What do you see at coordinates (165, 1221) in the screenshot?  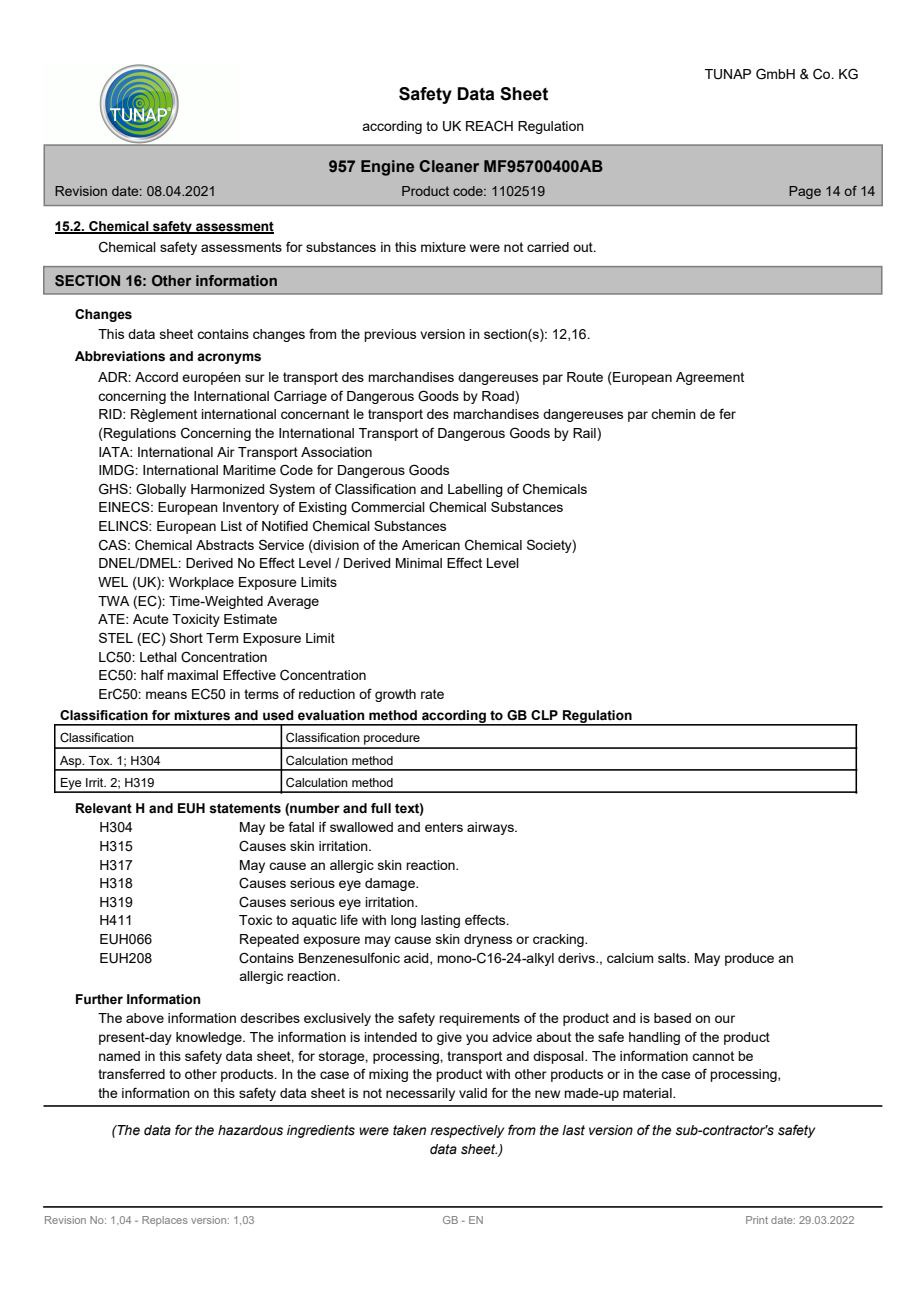 I see `Replaces` at bounding box center [165, 1221].
